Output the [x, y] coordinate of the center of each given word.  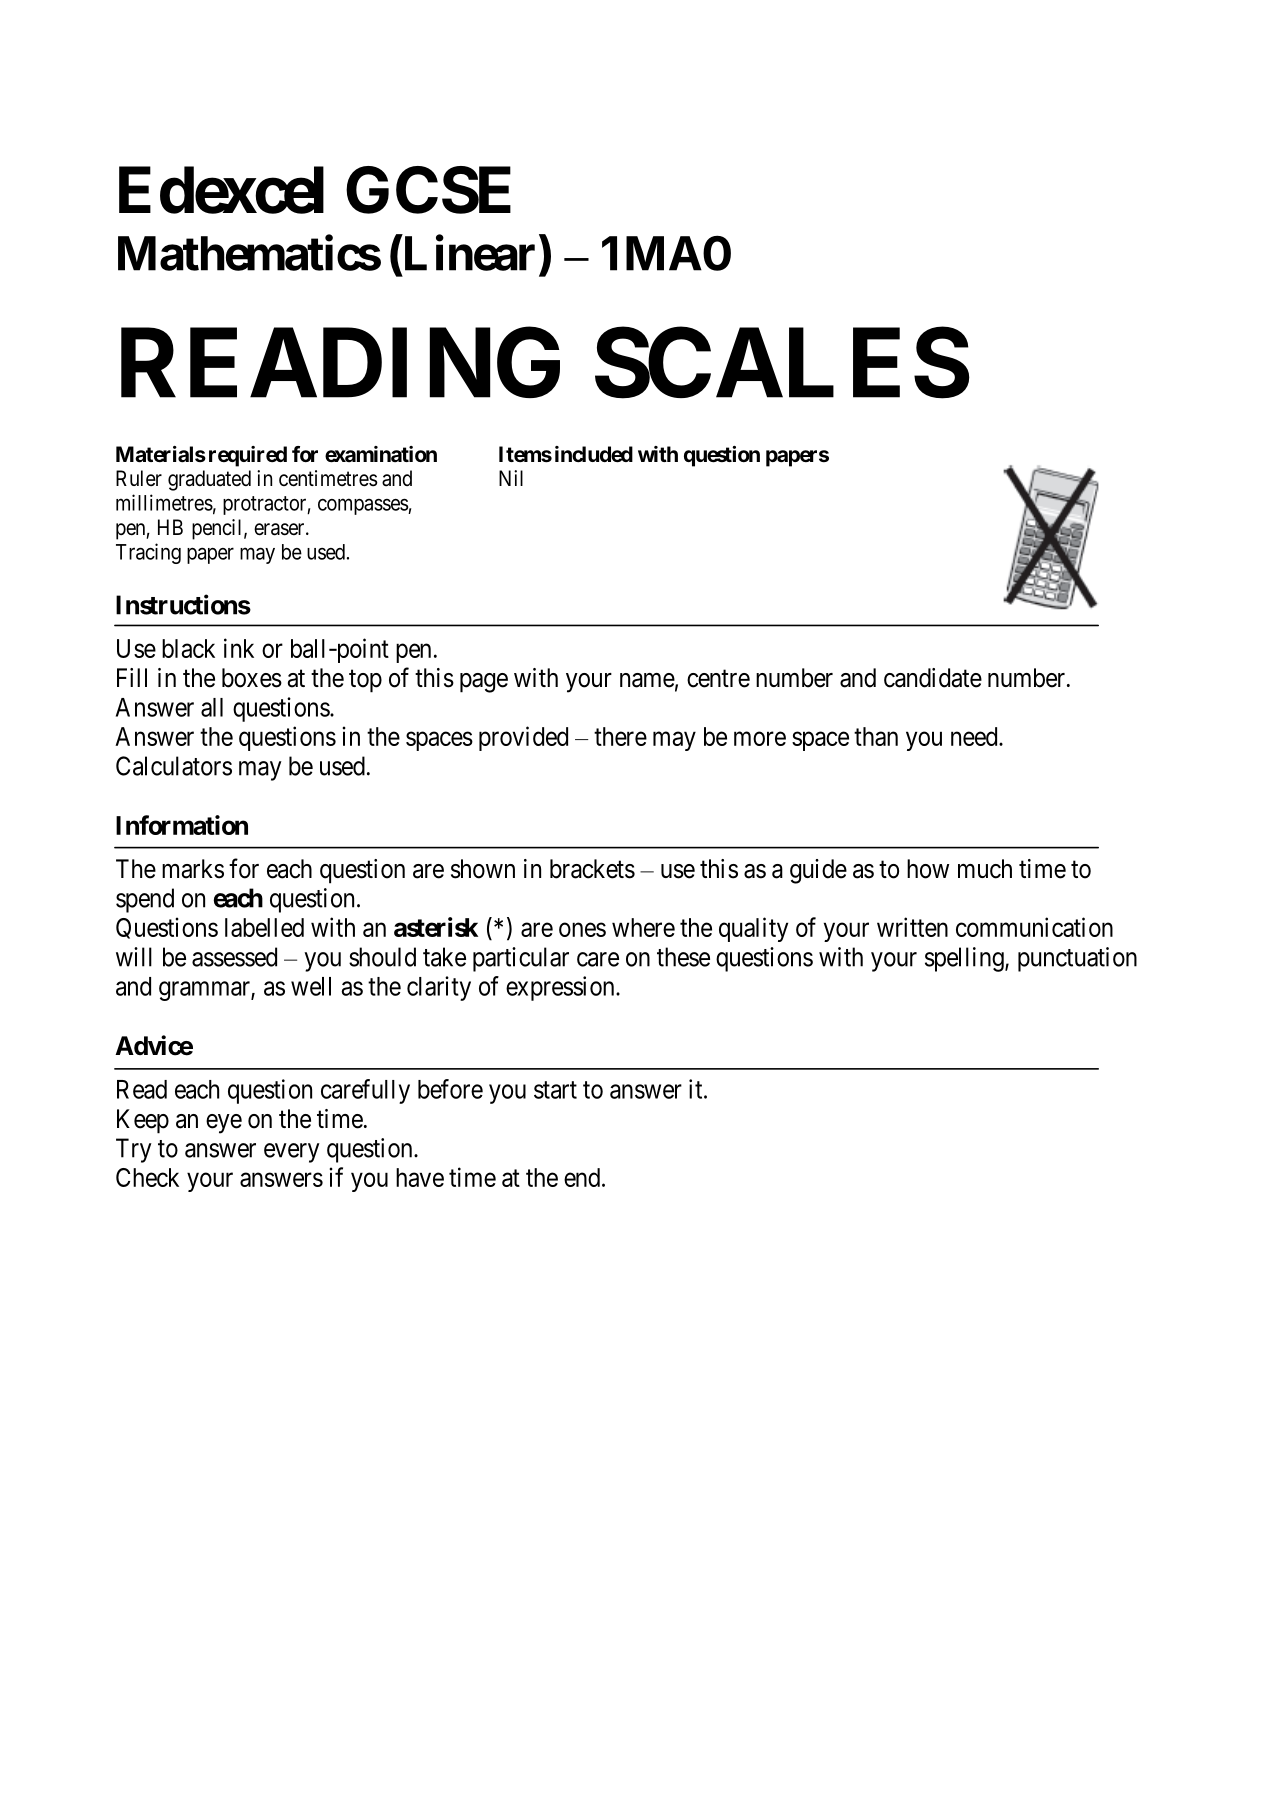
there [620, 736]
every [292, 1153]
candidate [933, 678]
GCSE [428, 190]
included [594, 454]
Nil [511, 478]
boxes [252, 678]
